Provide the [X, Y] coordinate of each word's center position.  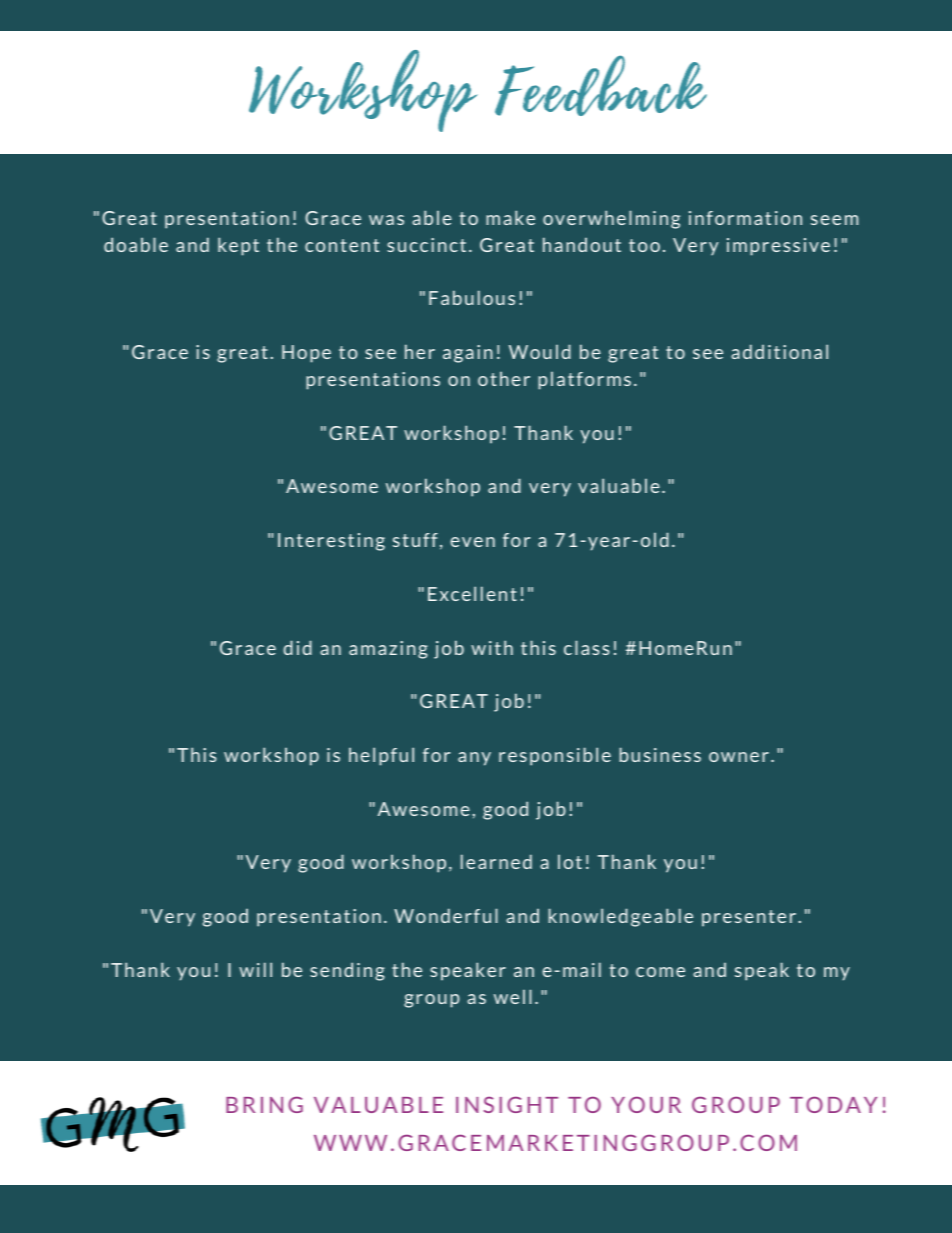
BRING [264, 1104]
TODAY [833, 1104]
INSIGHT [507, 1104]
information [745, 218]
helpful [381, 756]
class [586, 647]
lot [570, 862]
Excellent [472, 593]
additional [779, 351]
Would [540, 351]
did [297, 647]
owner [739, 757]
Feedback [601, 85]
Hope [306, 354]
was [386, 220]
